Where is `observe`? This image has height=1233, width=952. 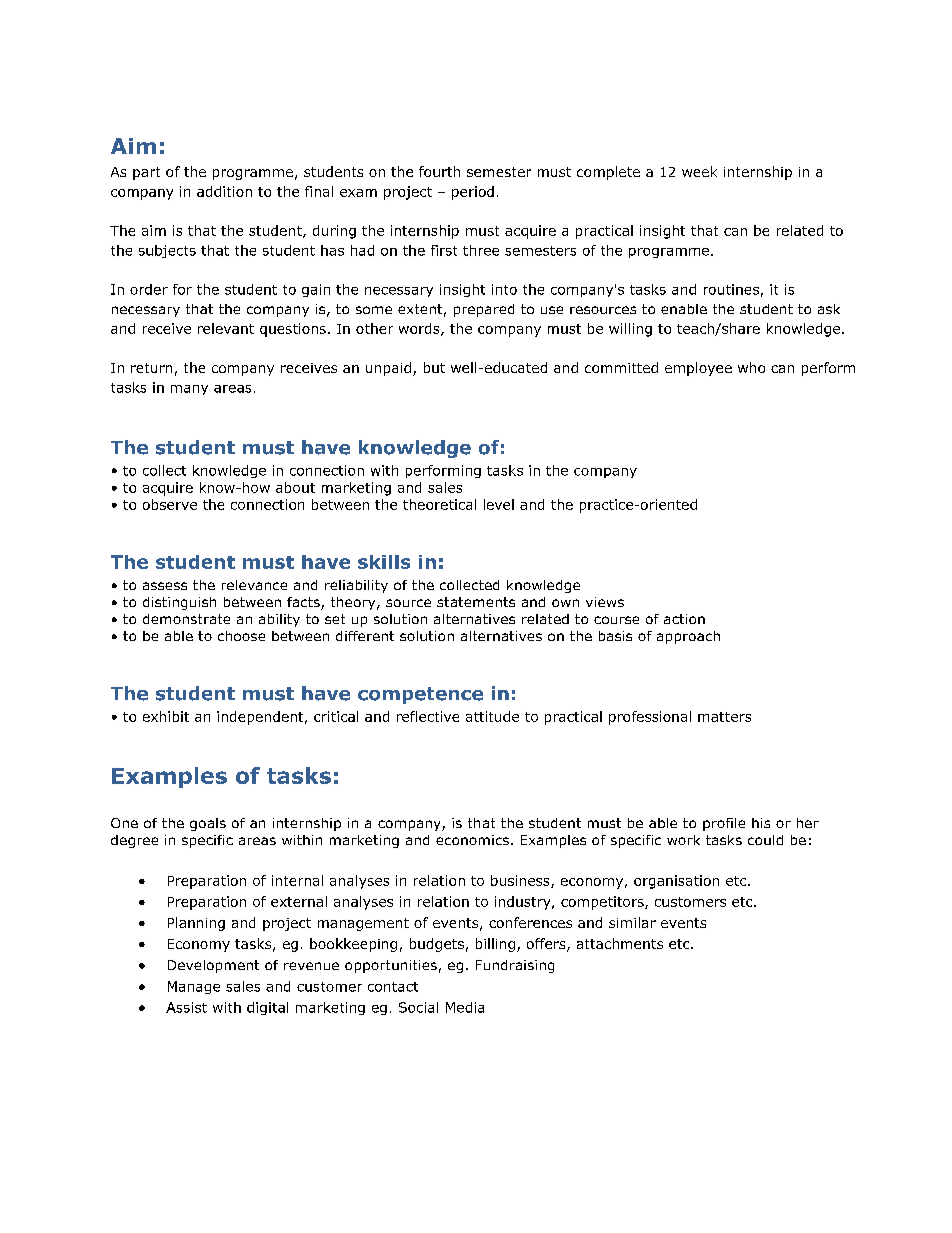
observe is located at coordinates (170, 504).
